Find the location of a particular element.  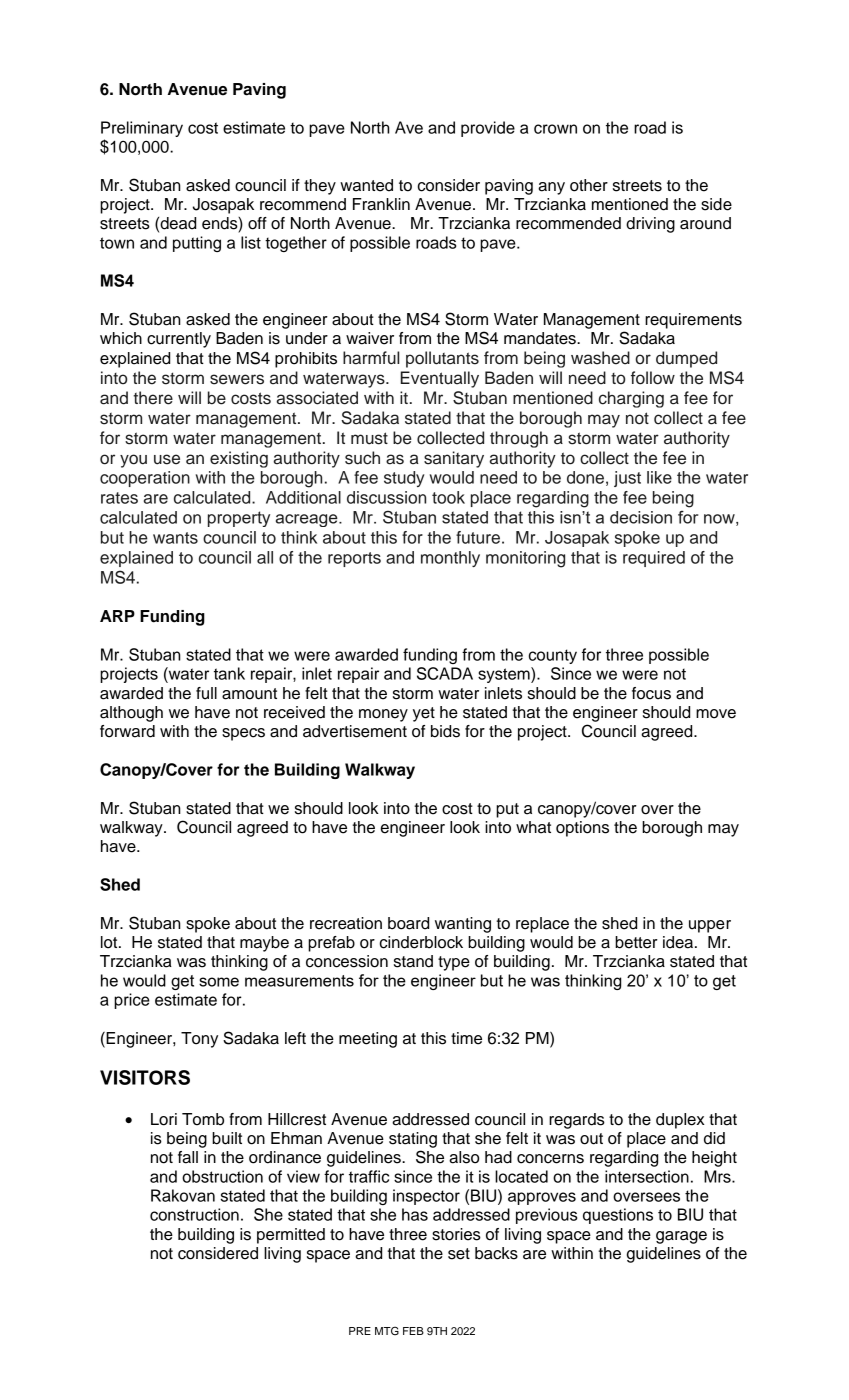

other is located at coordinates (589, 185).
